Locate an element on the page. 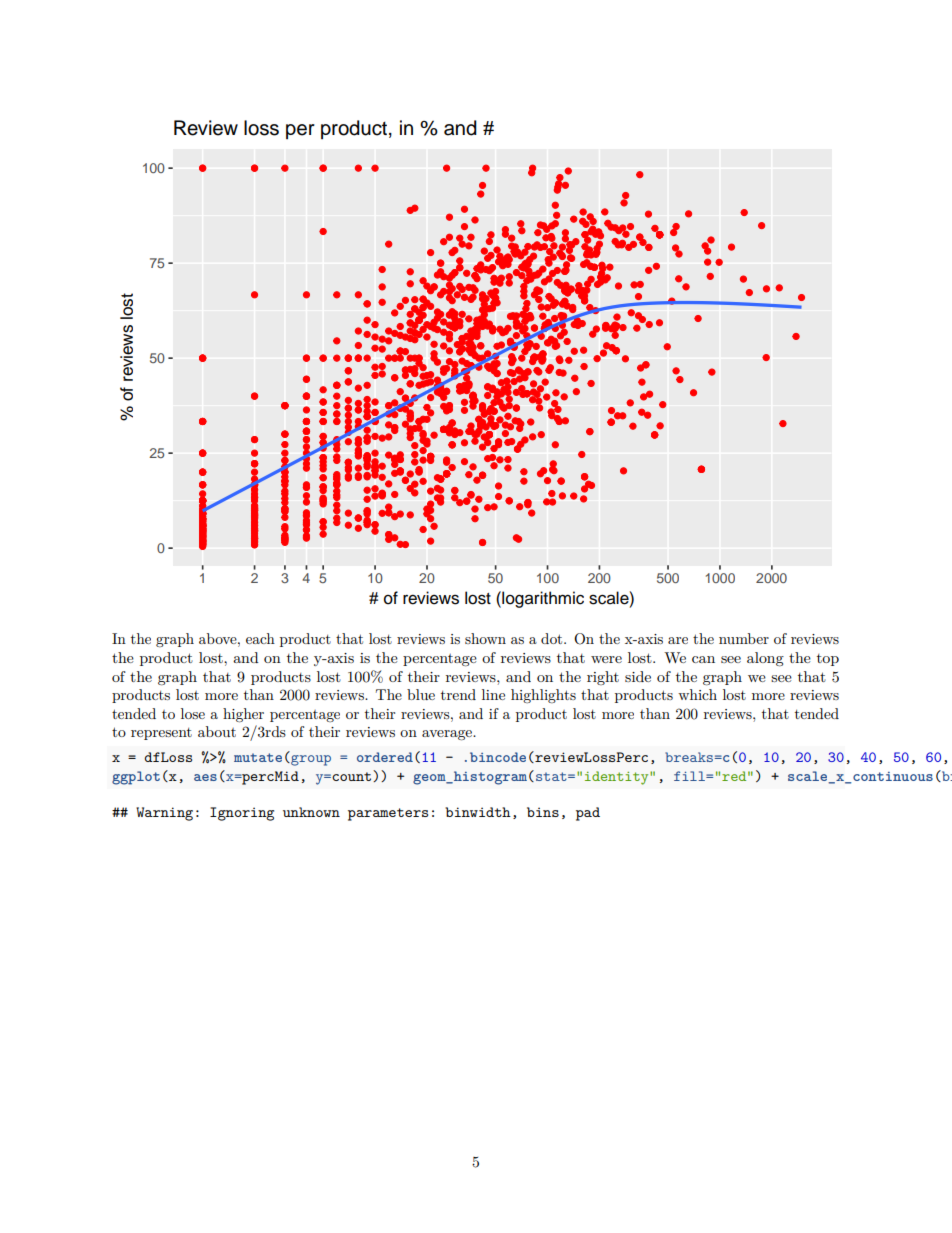 The height and width of the page is (1233, 952). side is located at coordinates (638, 676).
